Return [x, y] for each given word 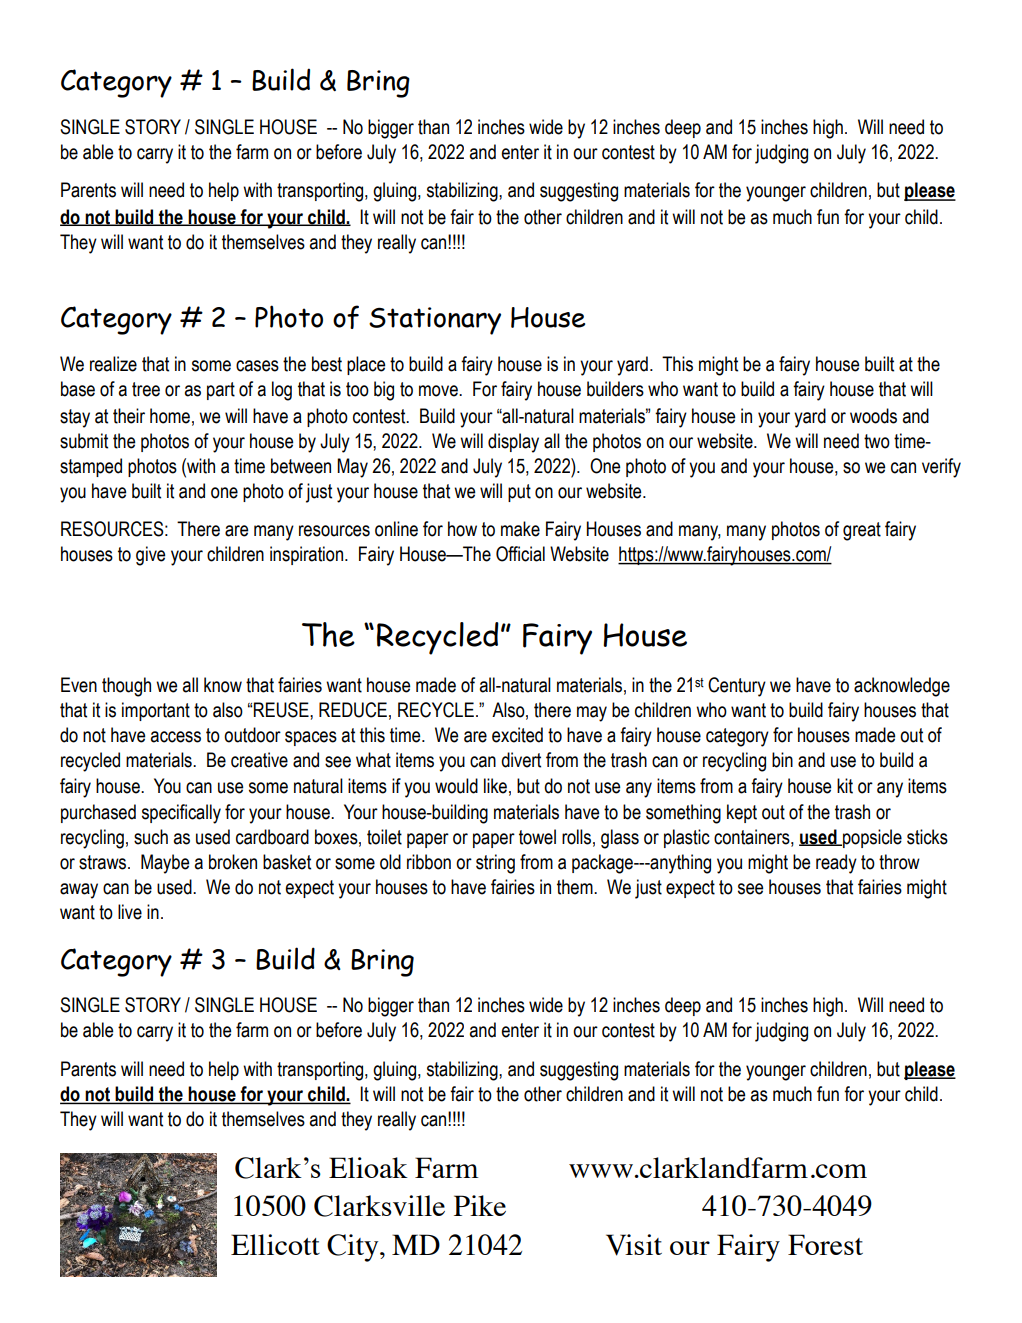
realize [113, 364]
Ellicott [275, 1244]
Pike [480, 1205]
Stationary [435, 321]
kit [845, 786]
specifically [181, 814]
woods [873, 416]
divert [521, 760]
